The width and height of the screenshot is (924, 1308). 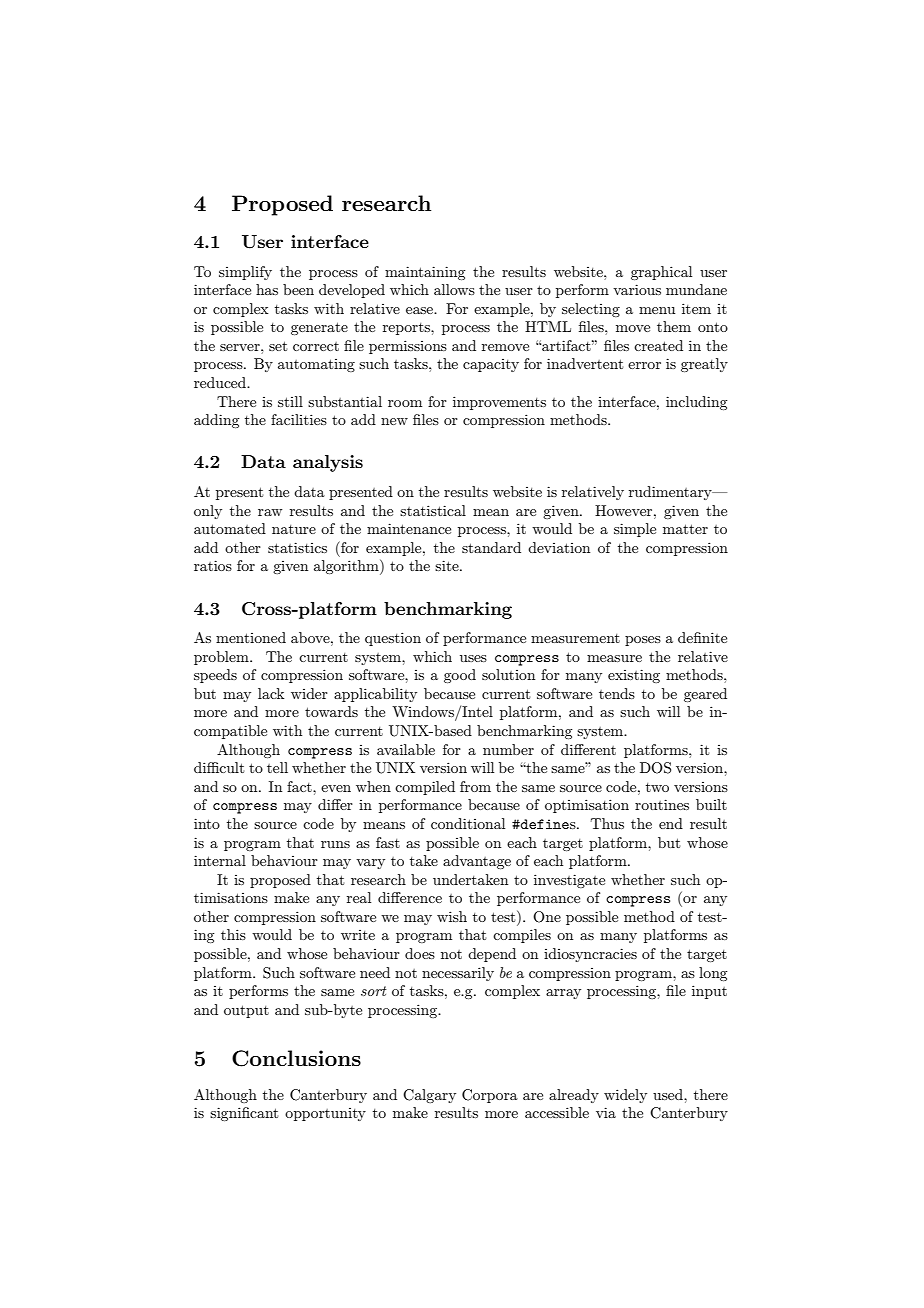 I want to click on simple, so click(x=635, y=530).
